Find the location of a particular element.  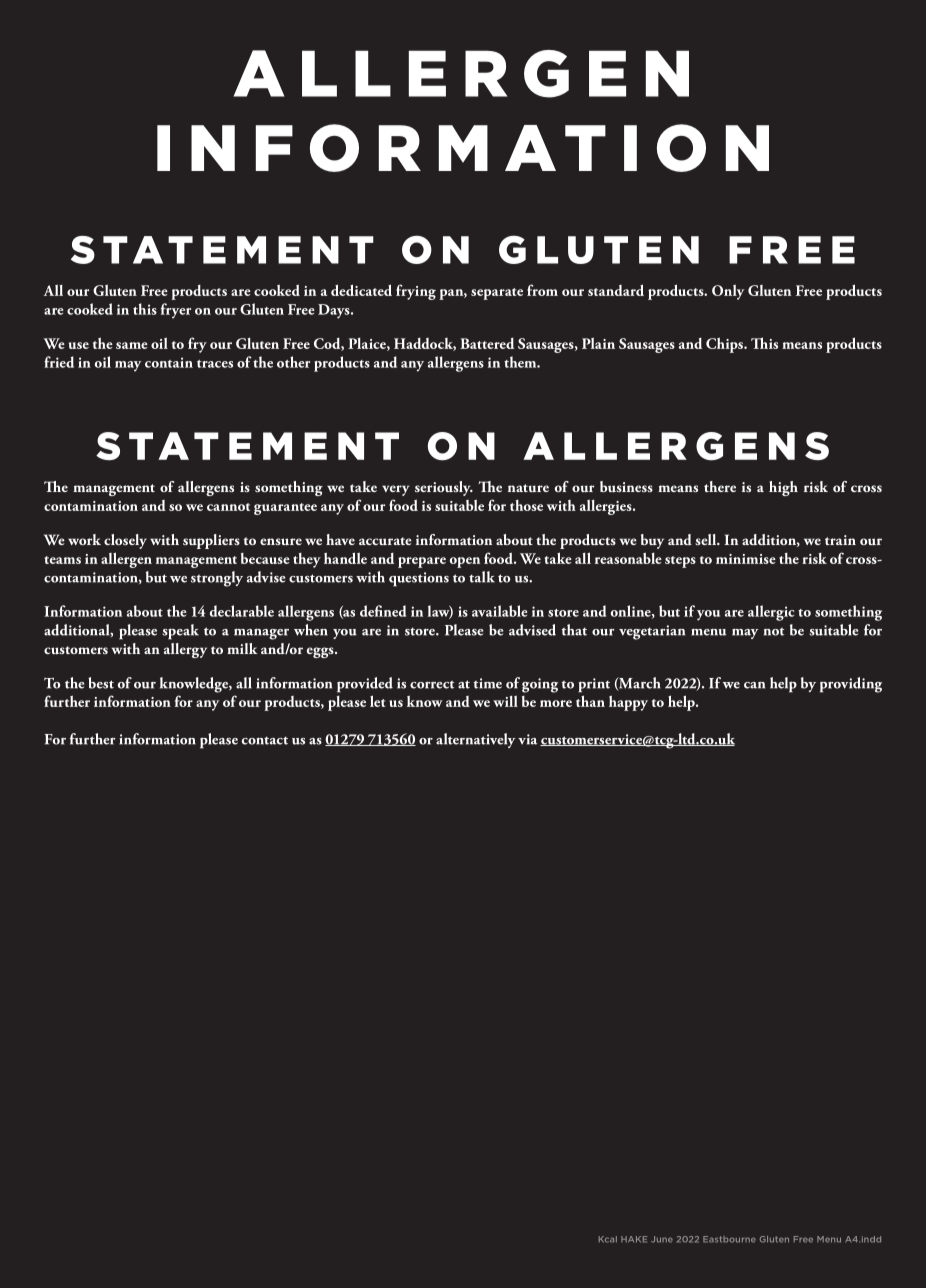

Only is located at coordinates (728, 292).
